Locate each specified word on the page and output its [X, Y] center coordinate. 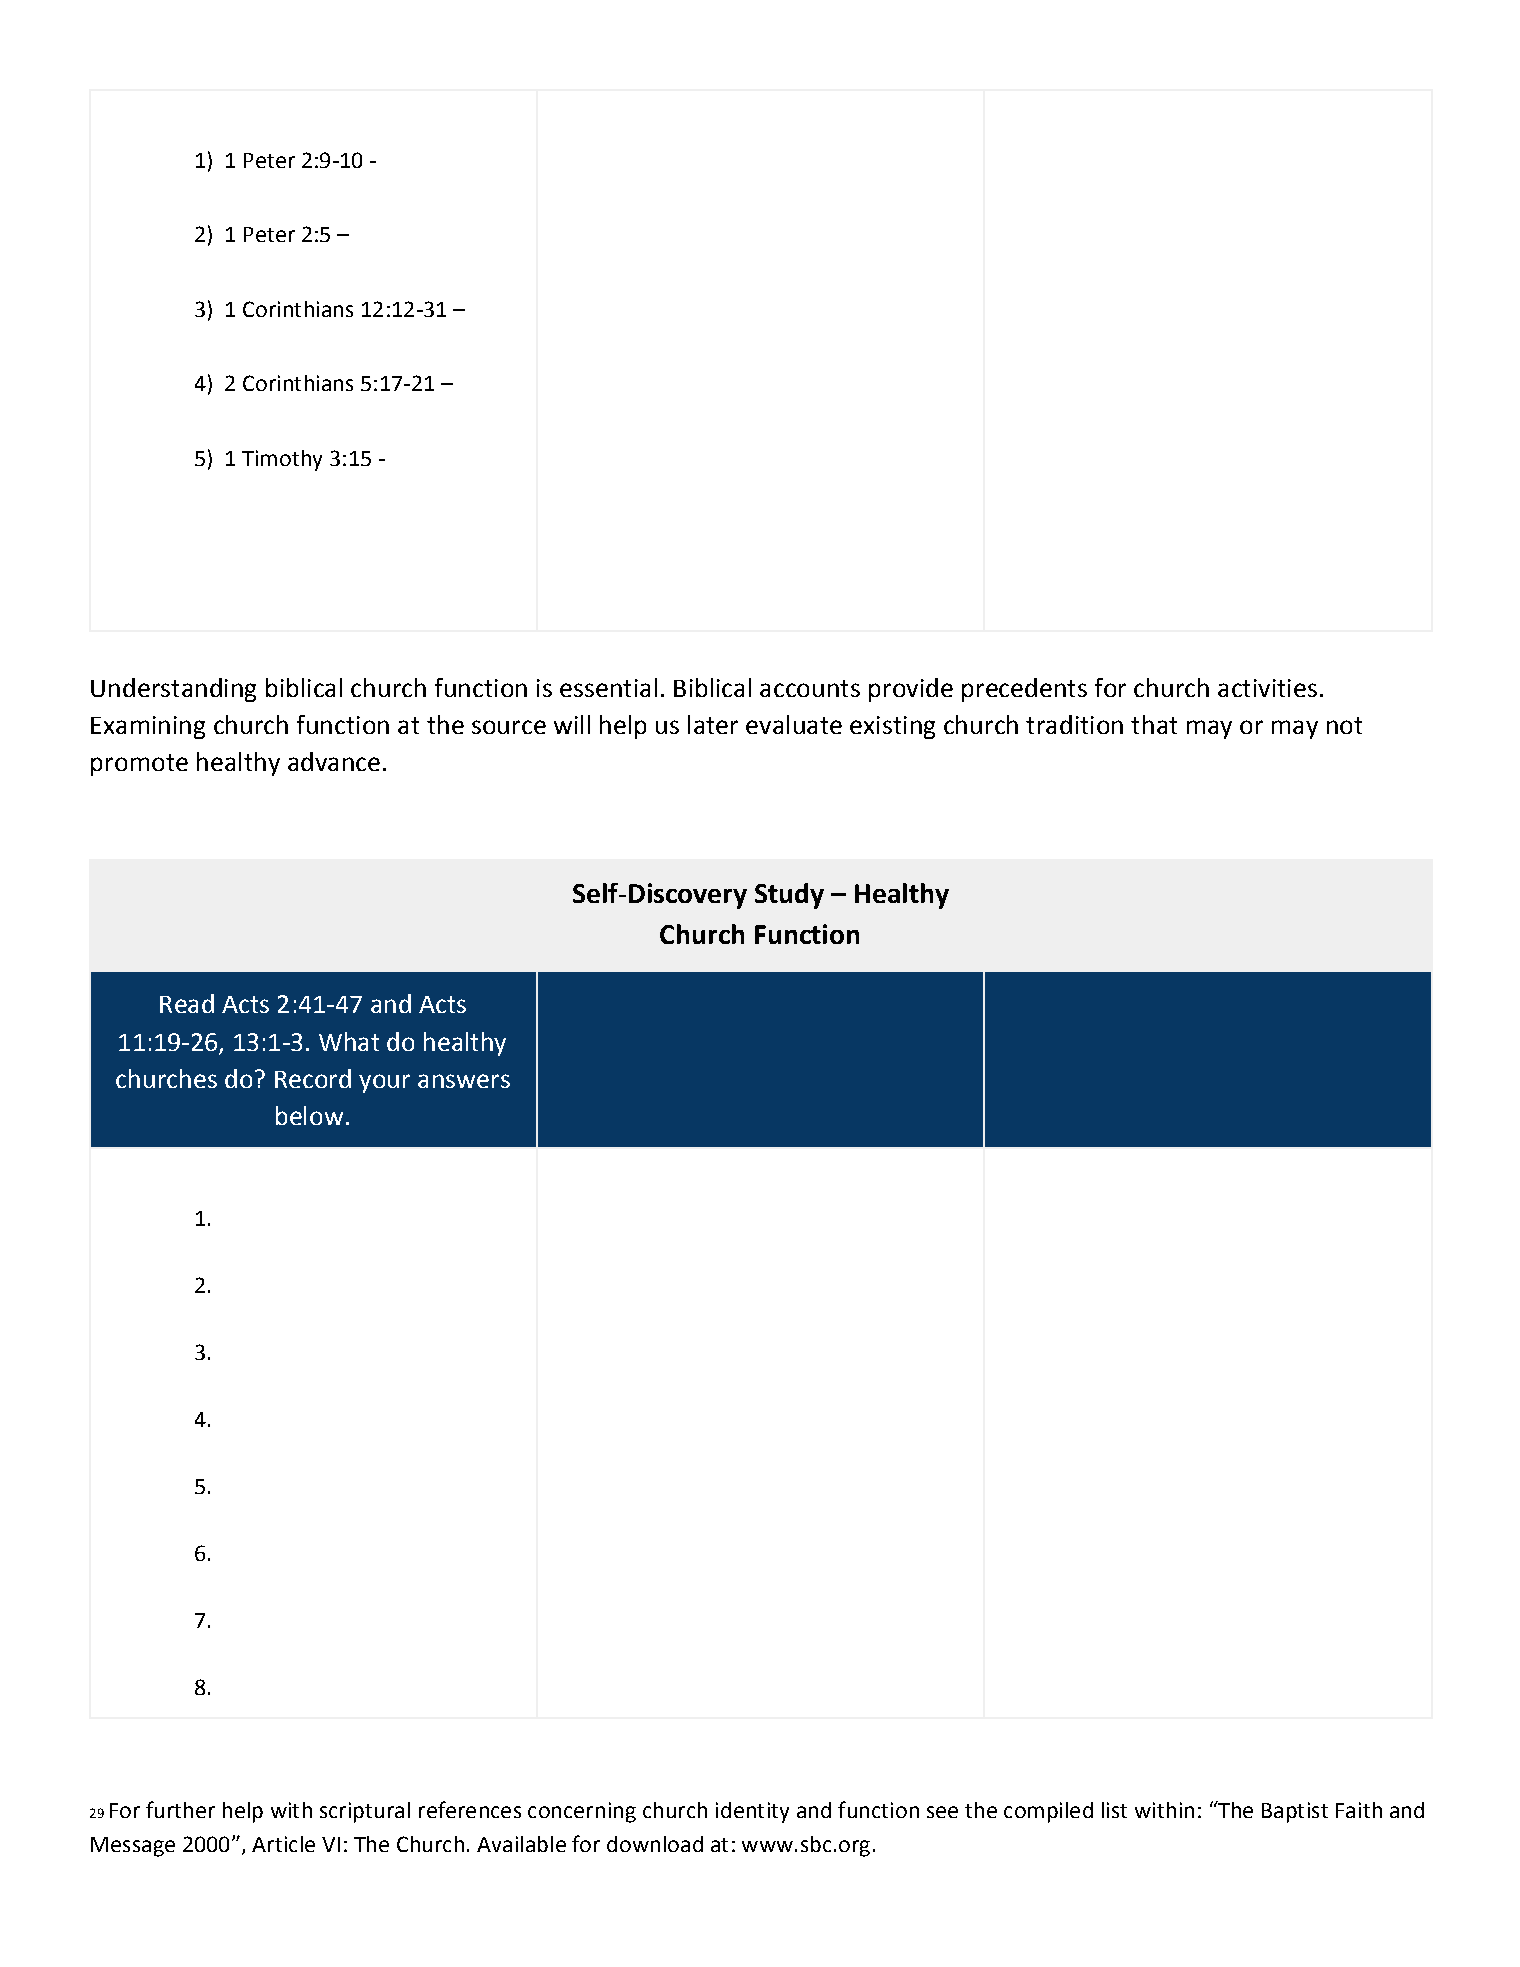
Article [283, 1844]
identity [752, 1812]
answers [464, 1081]
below [309, 1115]
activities [1267, 688]
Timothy [282, 460]
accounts [810, 688]
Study [789, 896]
